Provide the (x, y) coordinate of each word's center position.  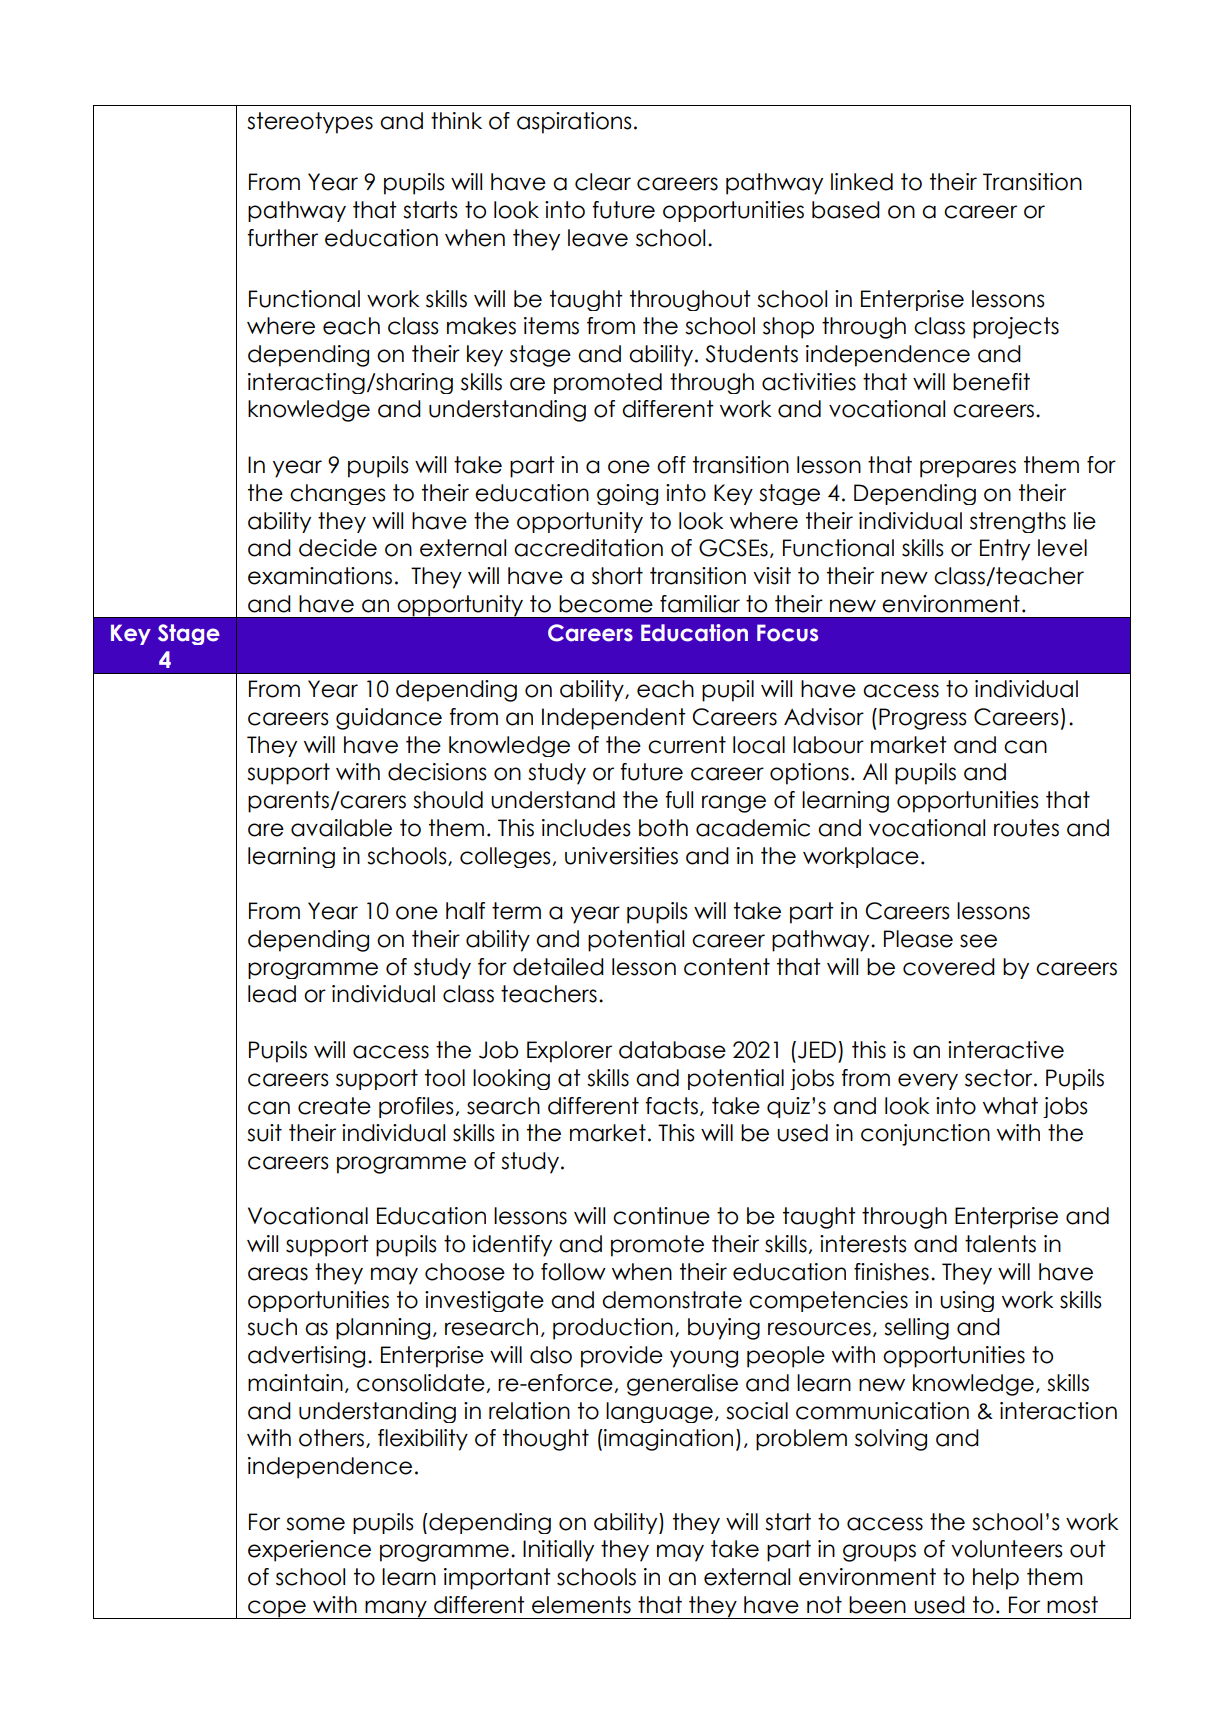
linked (862, 182)
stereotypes (310, 123)
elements (581, 1605)
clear (603, 182)
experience (309, 1551)
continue (661, 1216)
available (341, 828)
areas (278, 1274)
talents (1000, 1244)
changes (338, 494)
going (627, 494)
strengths (1018, 522)
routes (1026, 828)
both (663, 828)
